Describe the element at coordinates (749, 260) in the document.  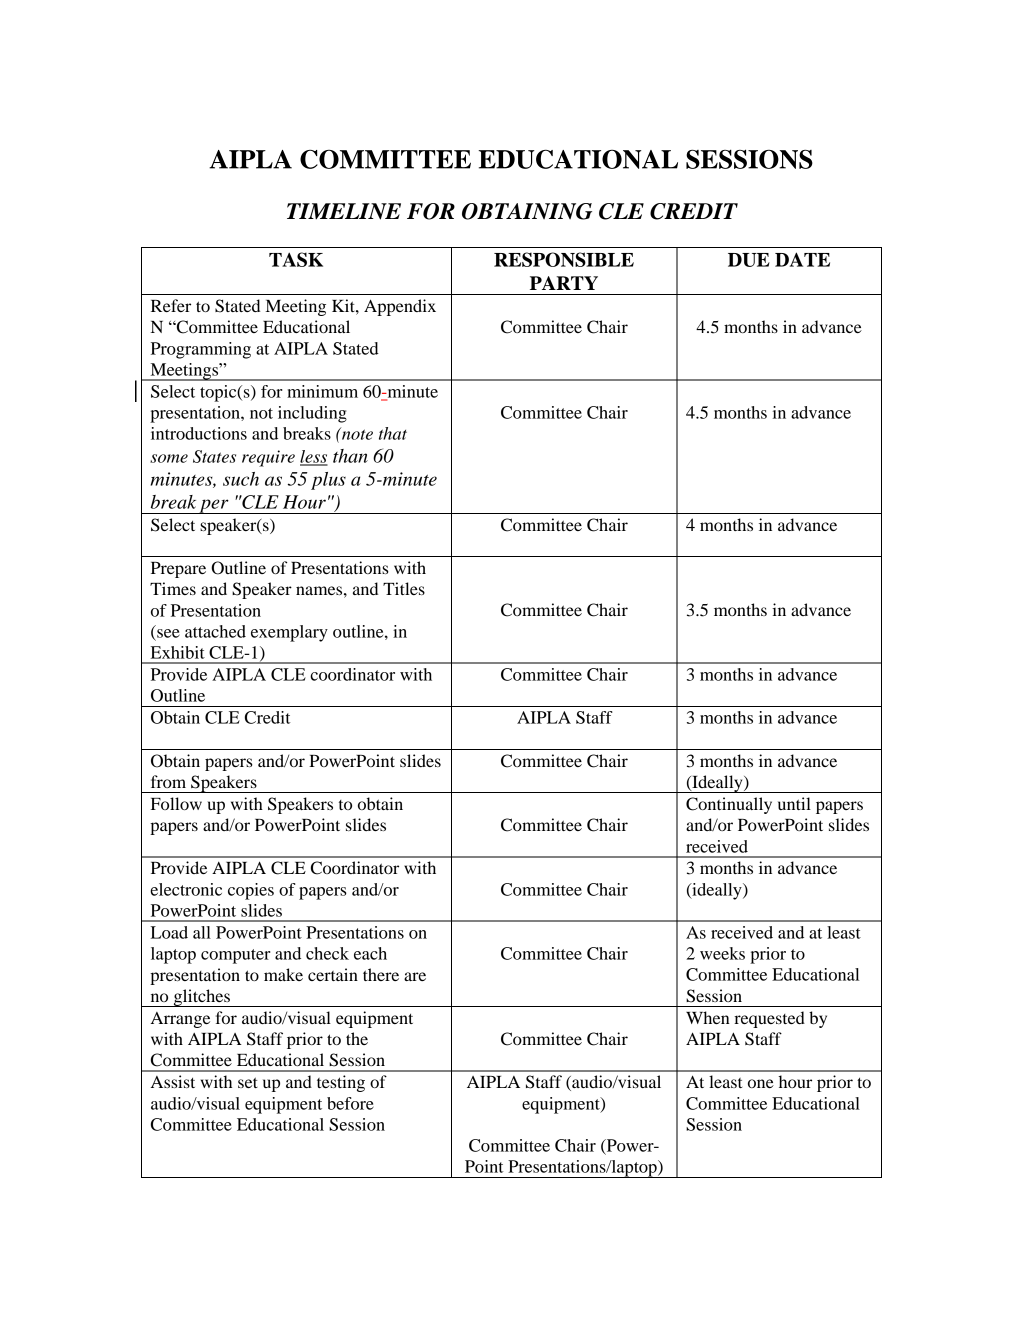
I see `DUE` at that location.
